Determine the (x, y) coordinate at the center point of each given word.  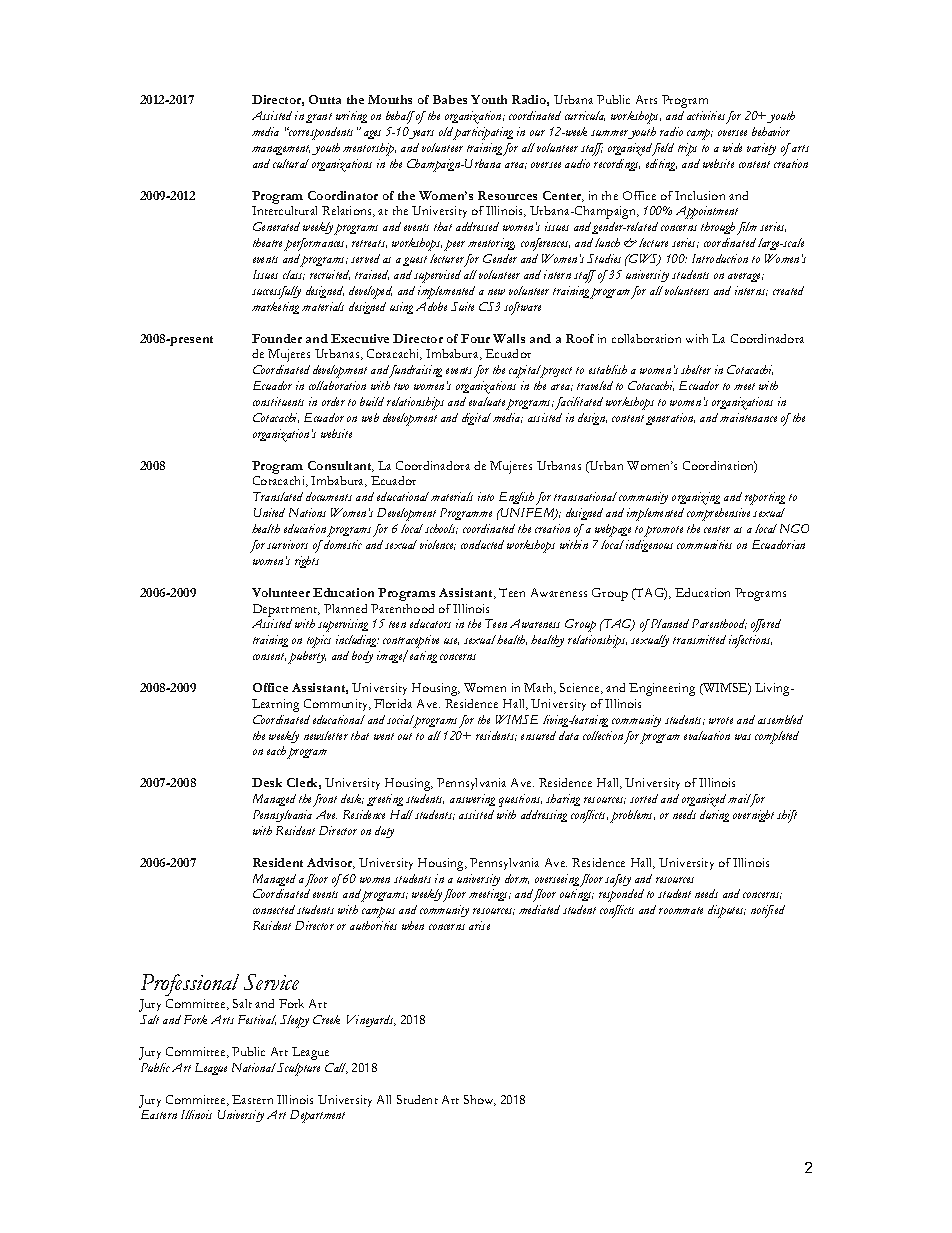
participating (483, 133)
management (281, 150)
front (325, 800)
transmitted (699, 639)
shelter (696, 369)
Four (475, 338)
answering (472, 800)
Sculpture (298, 1069)
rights (307, 562)
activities (706, 115)
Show (480, 1100)
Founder (277, 338)
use (451, 641)
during (714, 816)
